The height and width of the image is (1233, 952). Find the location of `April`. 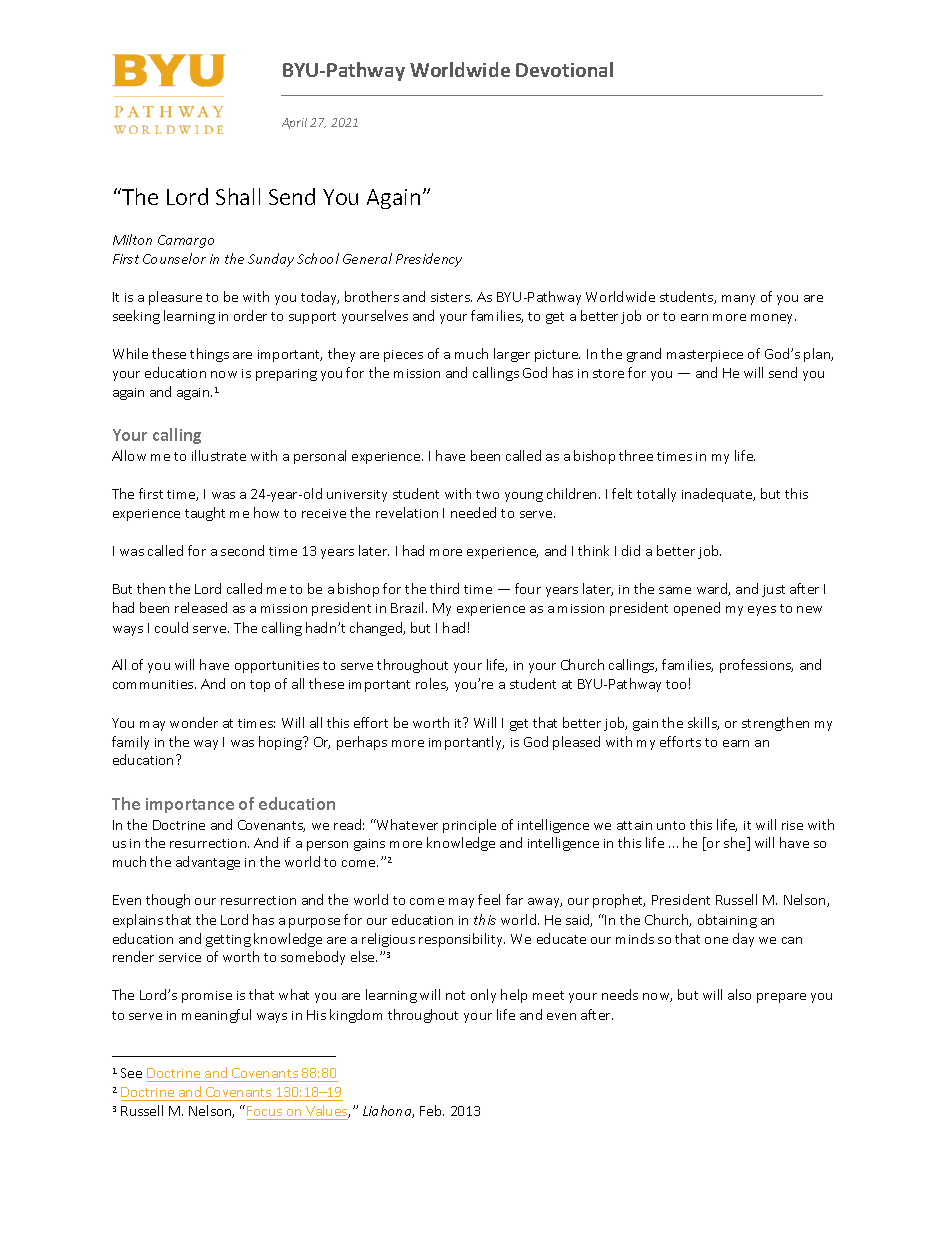

April is located at coordinates (294, 123).
